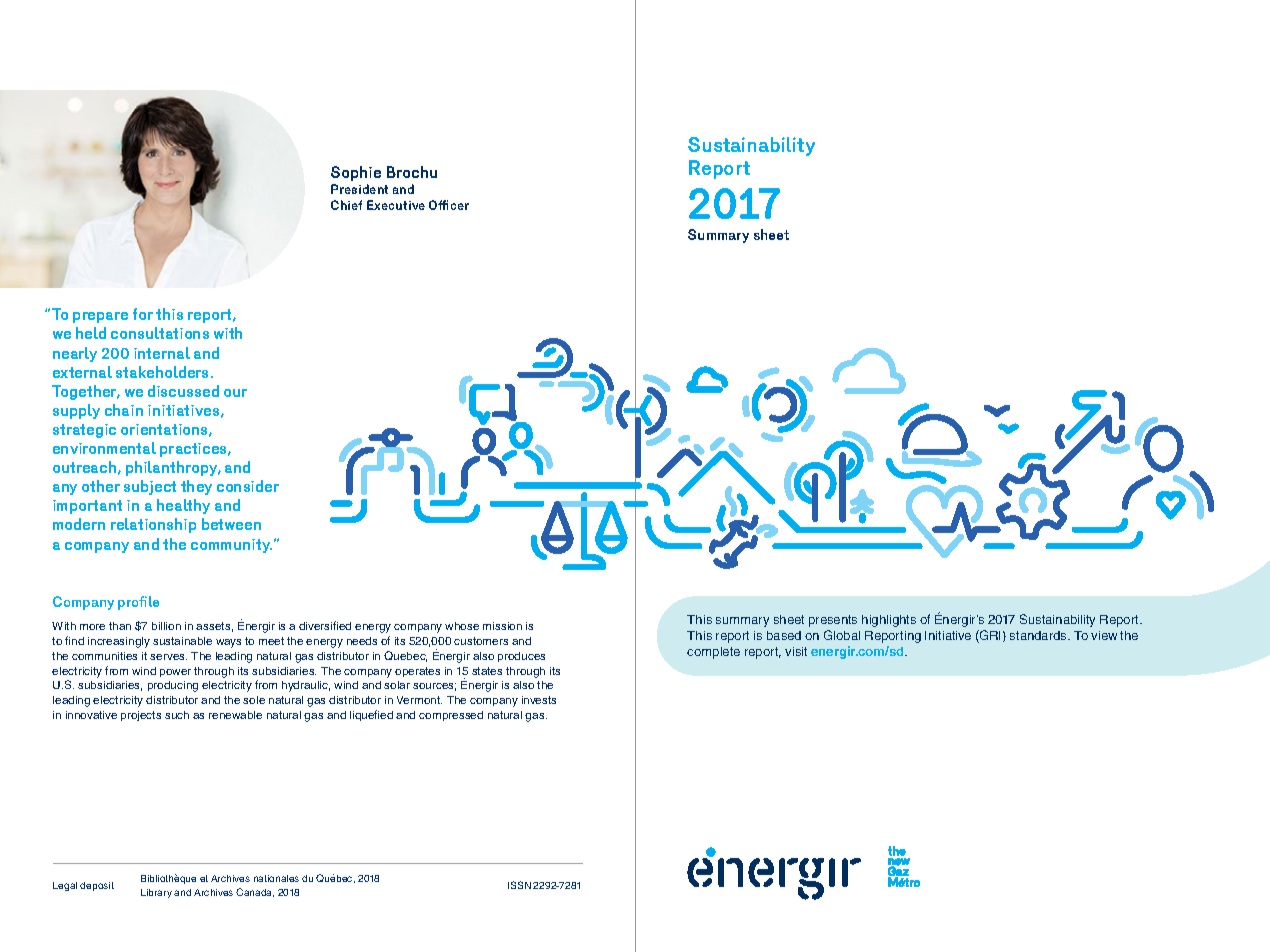 The width and height of the document is (1270, 952). I want to click on ISSN, so click(519, 885).
